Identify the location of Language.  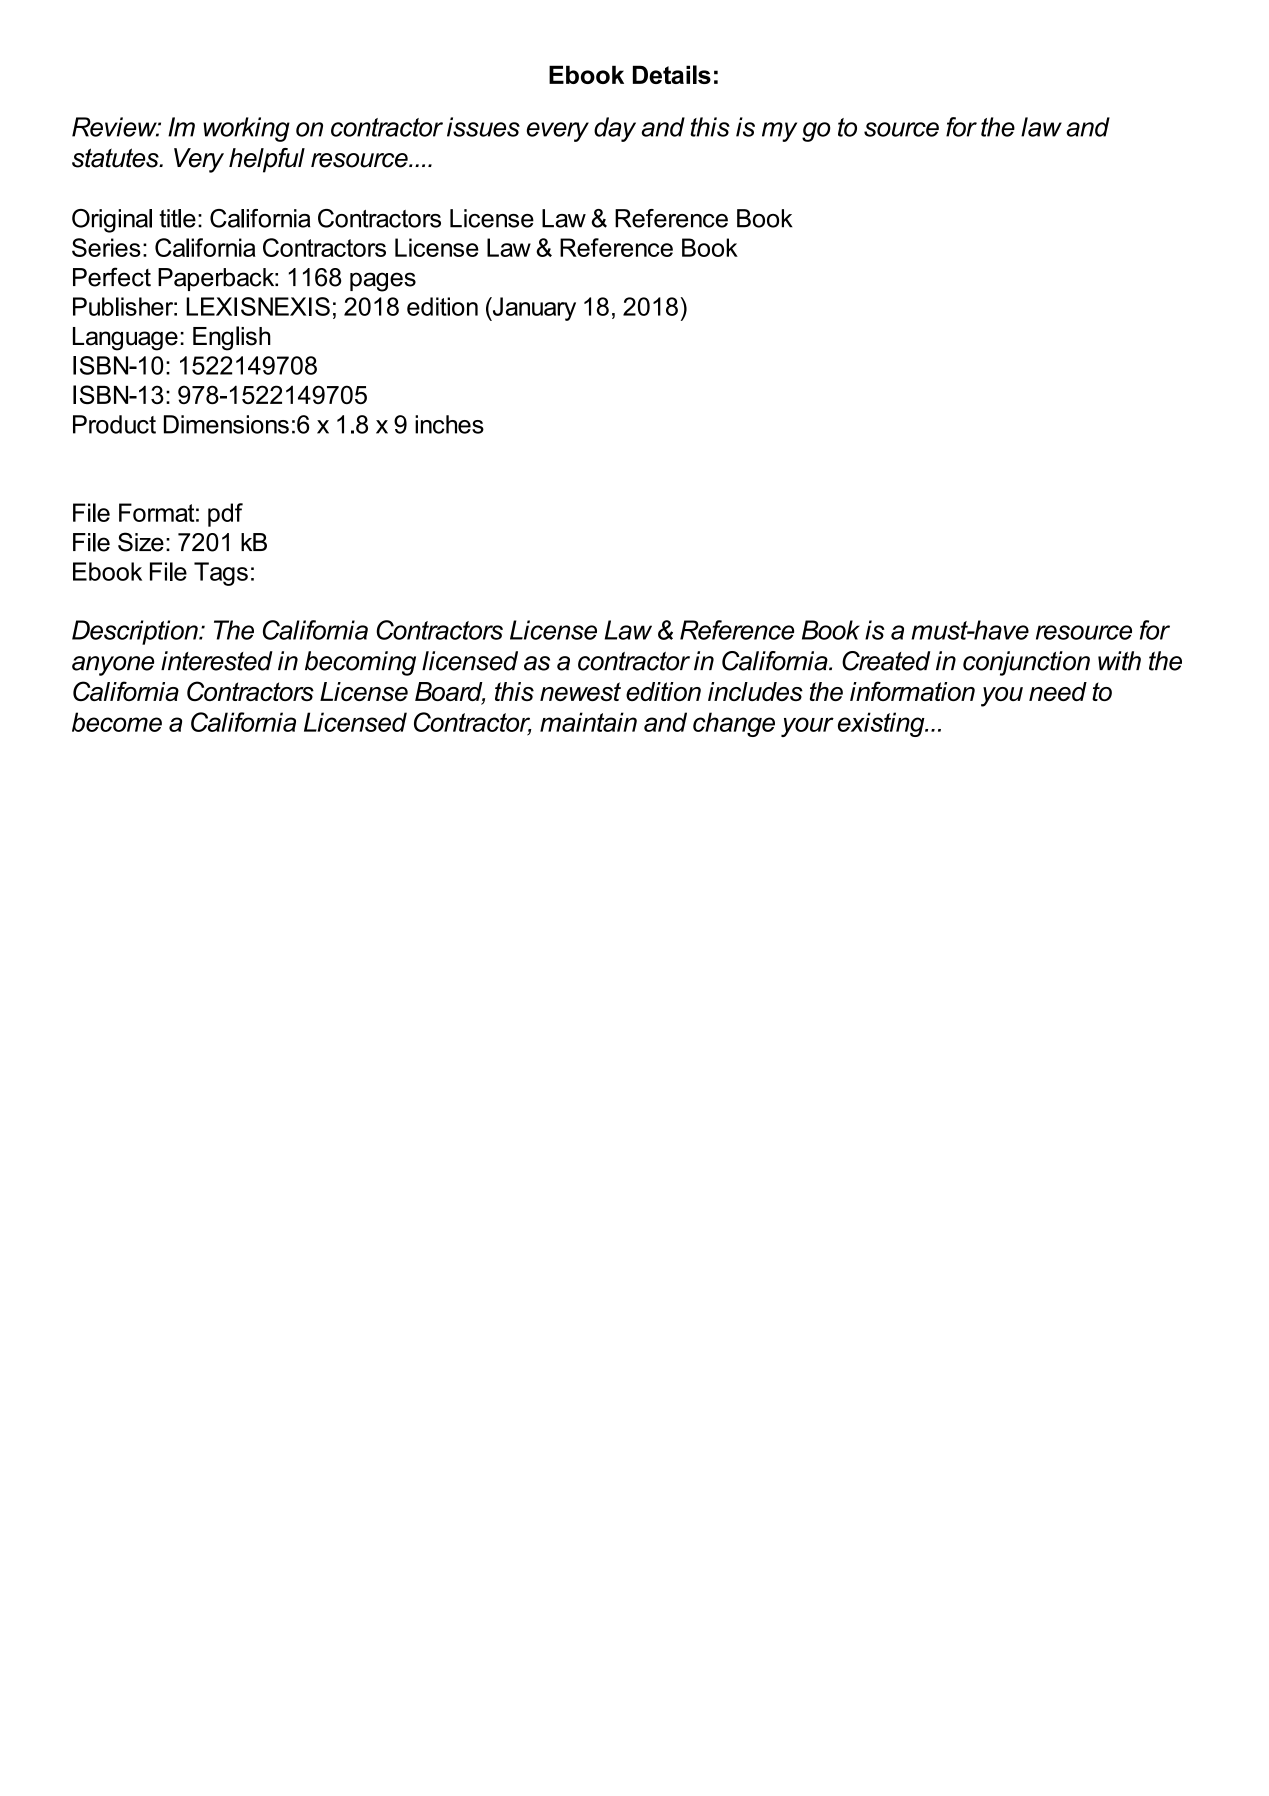
(125, 339).
